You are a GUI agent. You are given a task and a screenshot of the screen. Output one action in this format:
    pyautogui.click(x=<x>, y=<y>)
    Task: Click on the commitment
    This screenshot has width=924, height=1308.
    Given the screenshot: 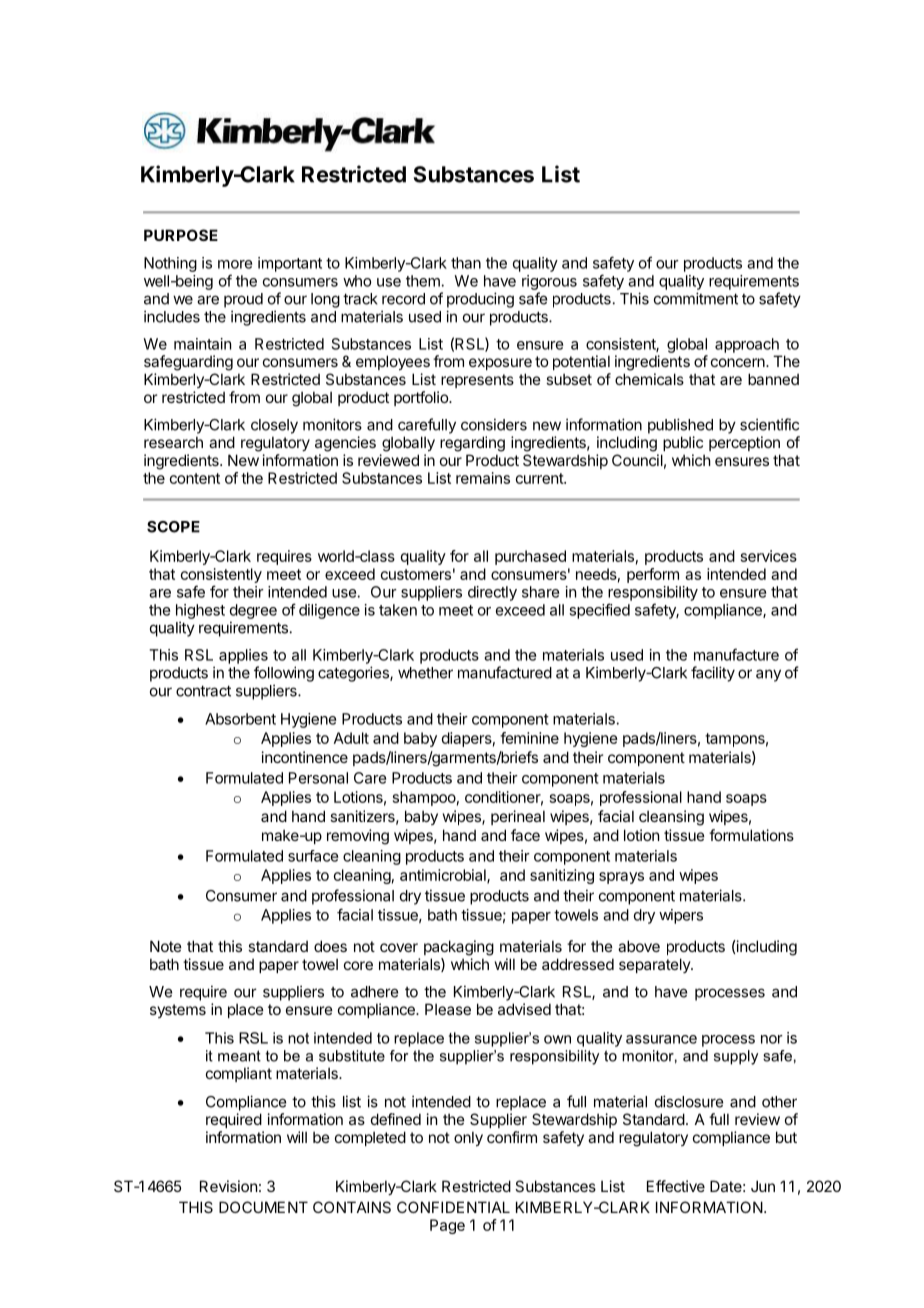 What is the action you would take?
    pyautogui.click(x=696, y=298)
